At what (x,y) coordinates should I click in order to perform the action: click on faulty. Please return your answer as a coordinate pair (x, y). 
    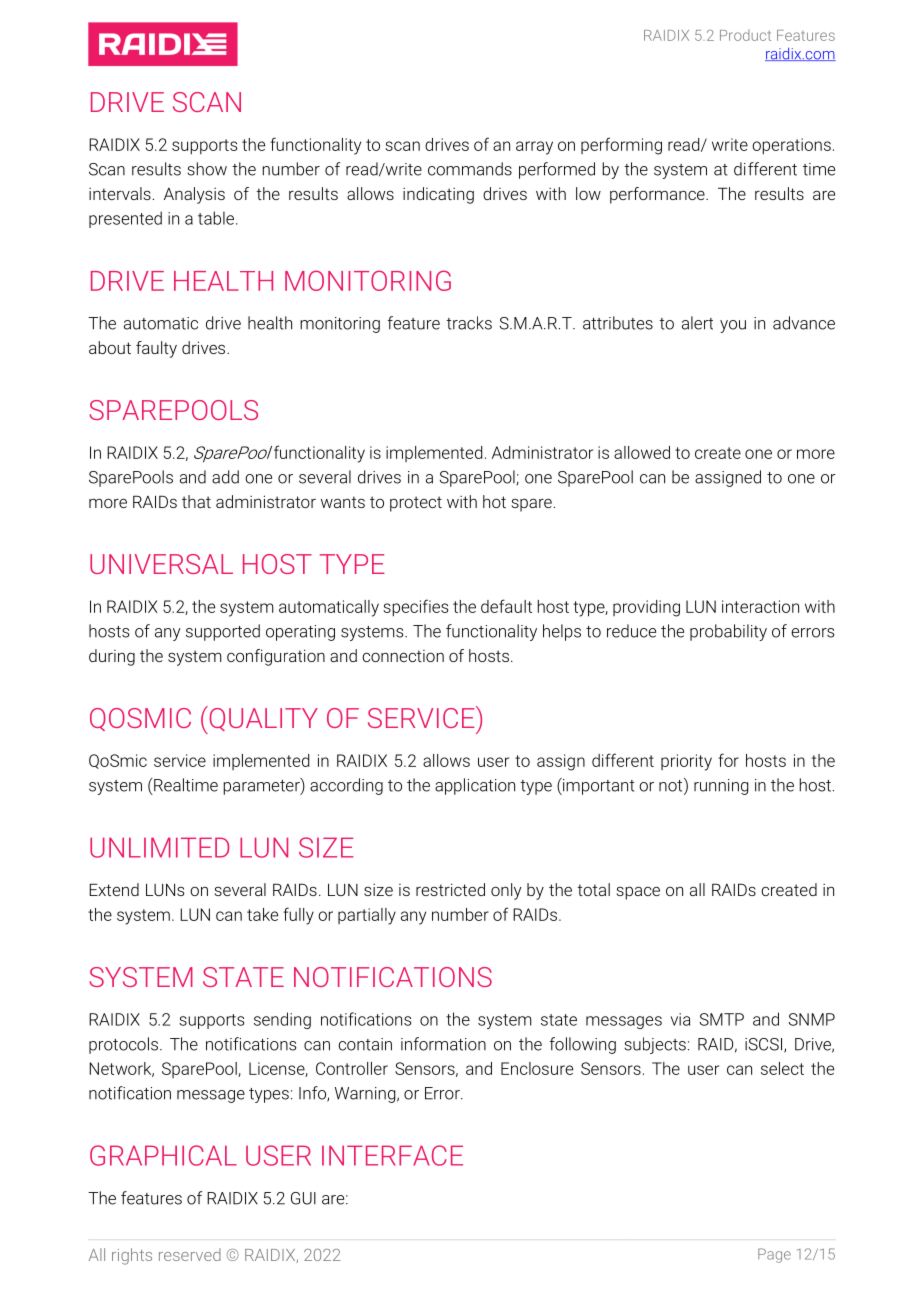
    Looking at the image, I should click on (156, 349).
